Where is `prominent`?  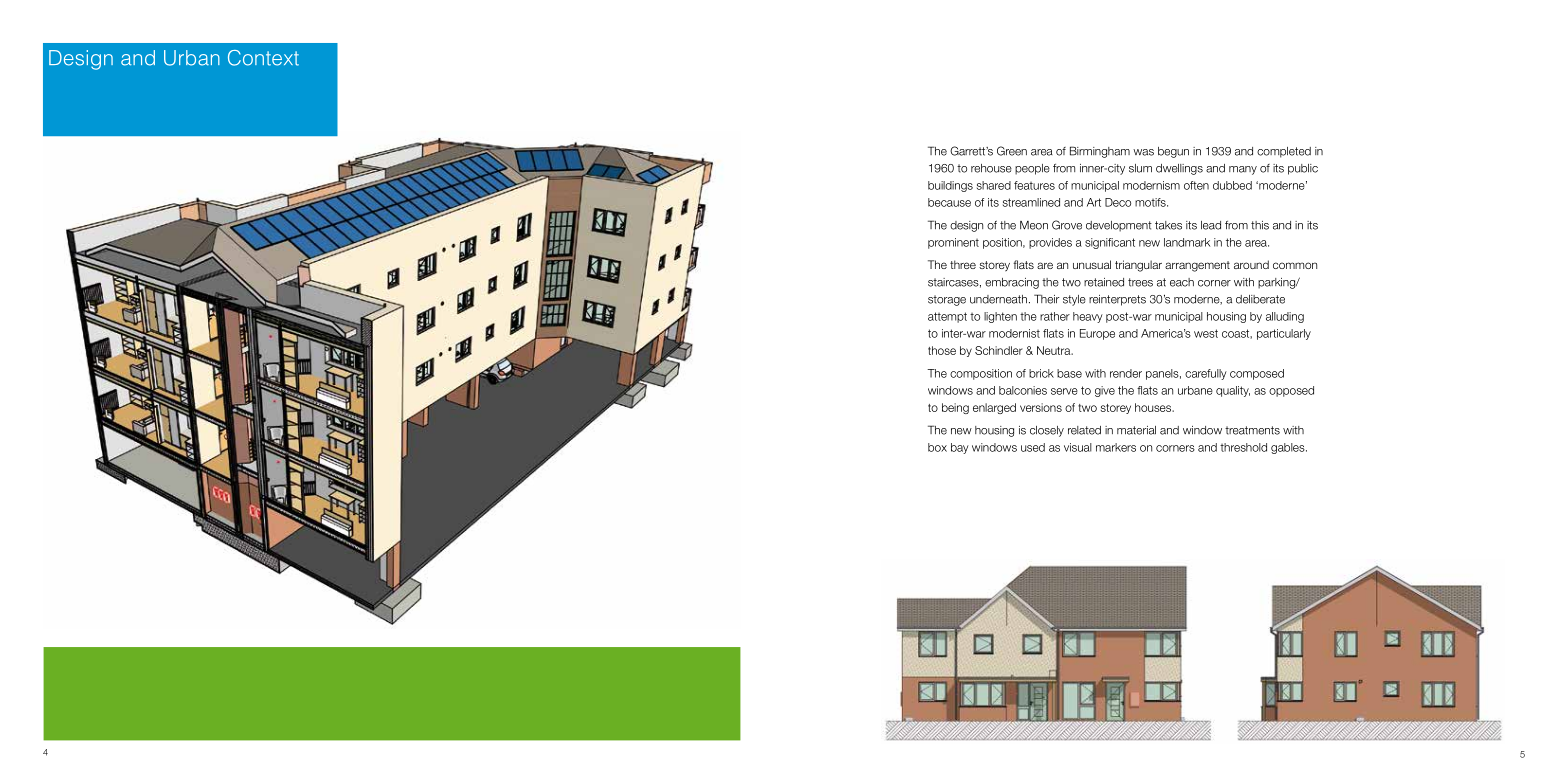
prominent is located at coordinates (953, 243).
